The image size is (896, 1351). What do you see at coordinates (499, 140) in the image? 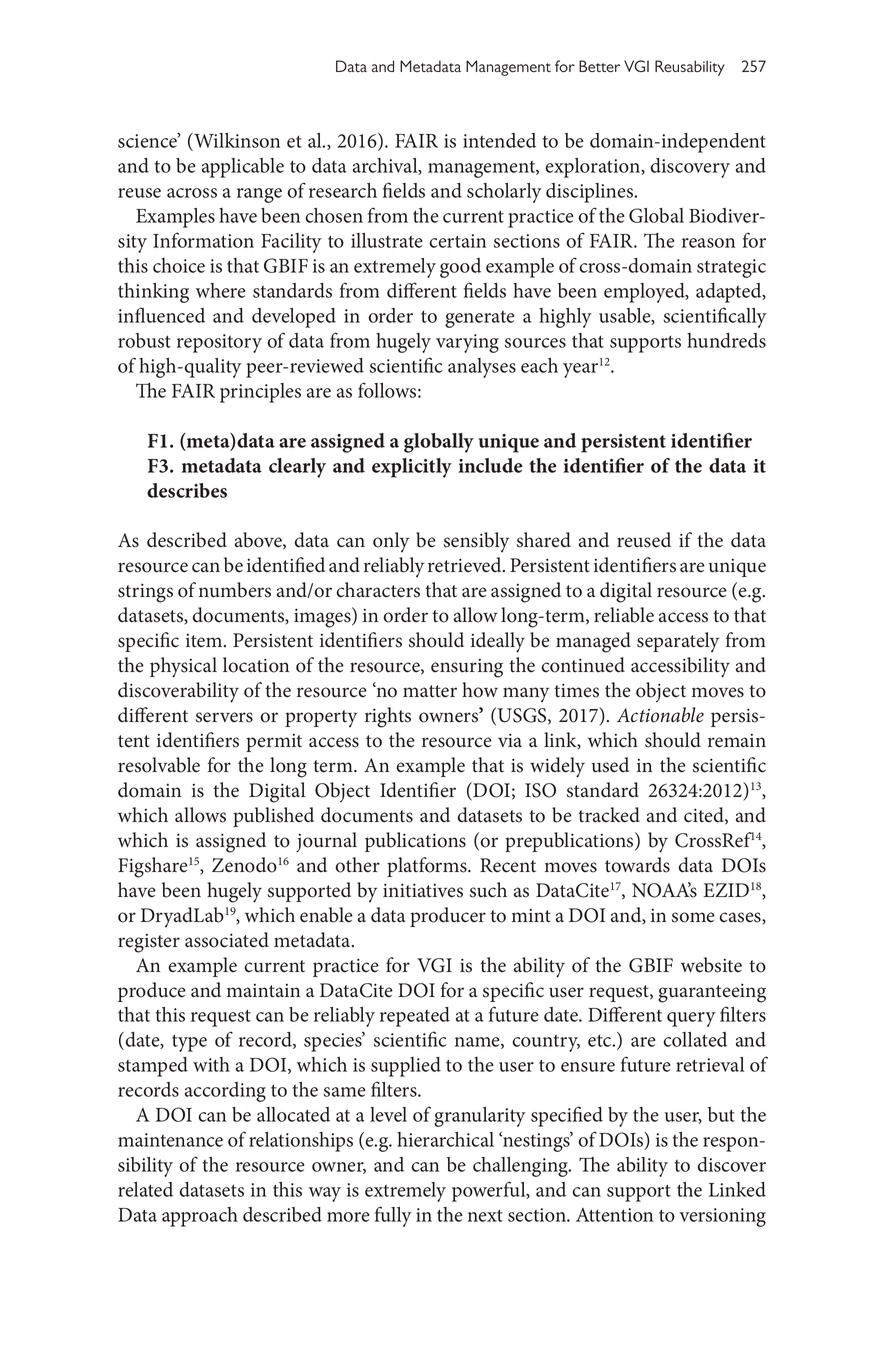
I see `intended` at bounding box center [499, 140].
